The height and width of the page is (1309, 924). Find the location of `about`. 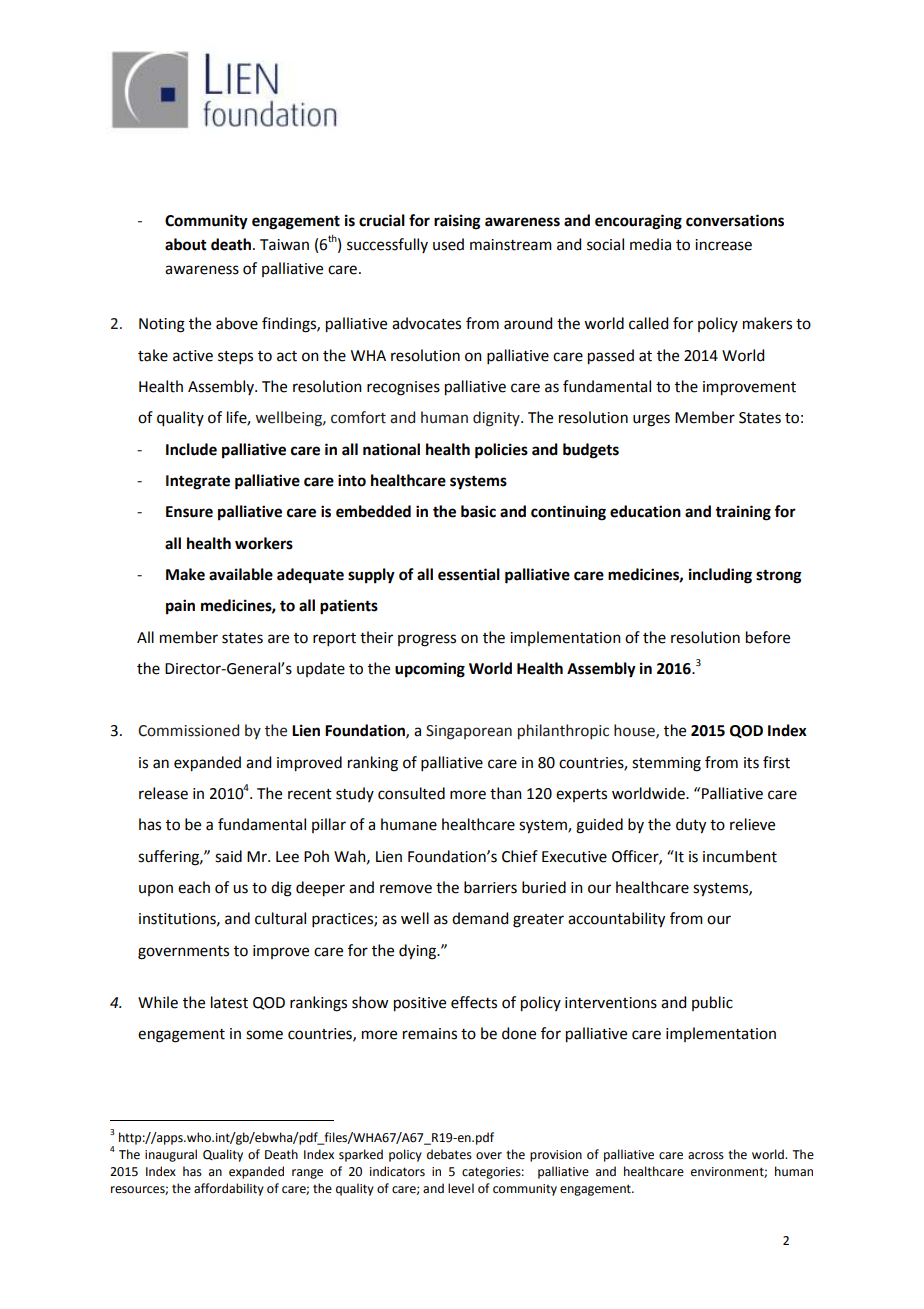

about is located at coordinates (186, 244).
